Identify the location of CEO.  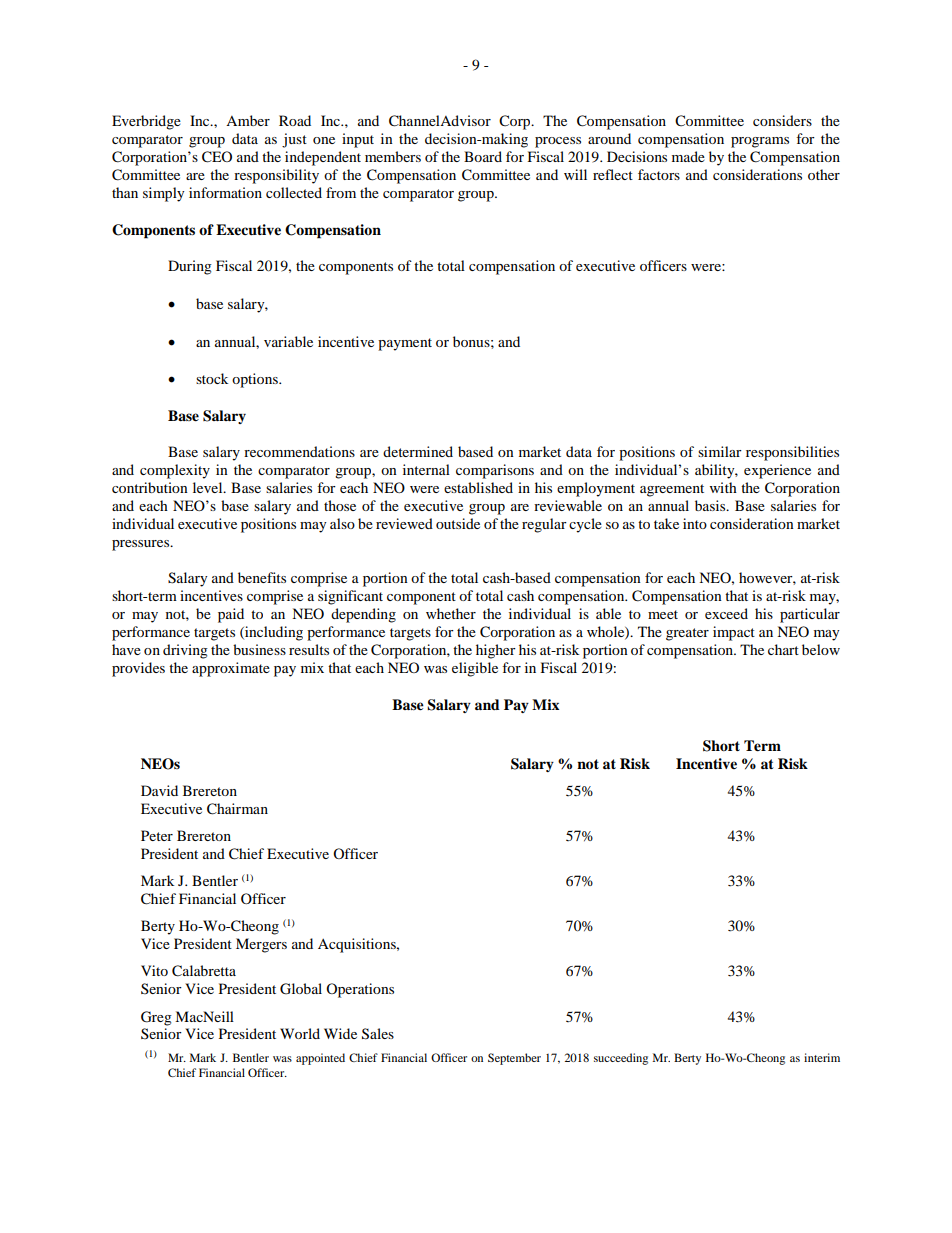
(217, 157).
